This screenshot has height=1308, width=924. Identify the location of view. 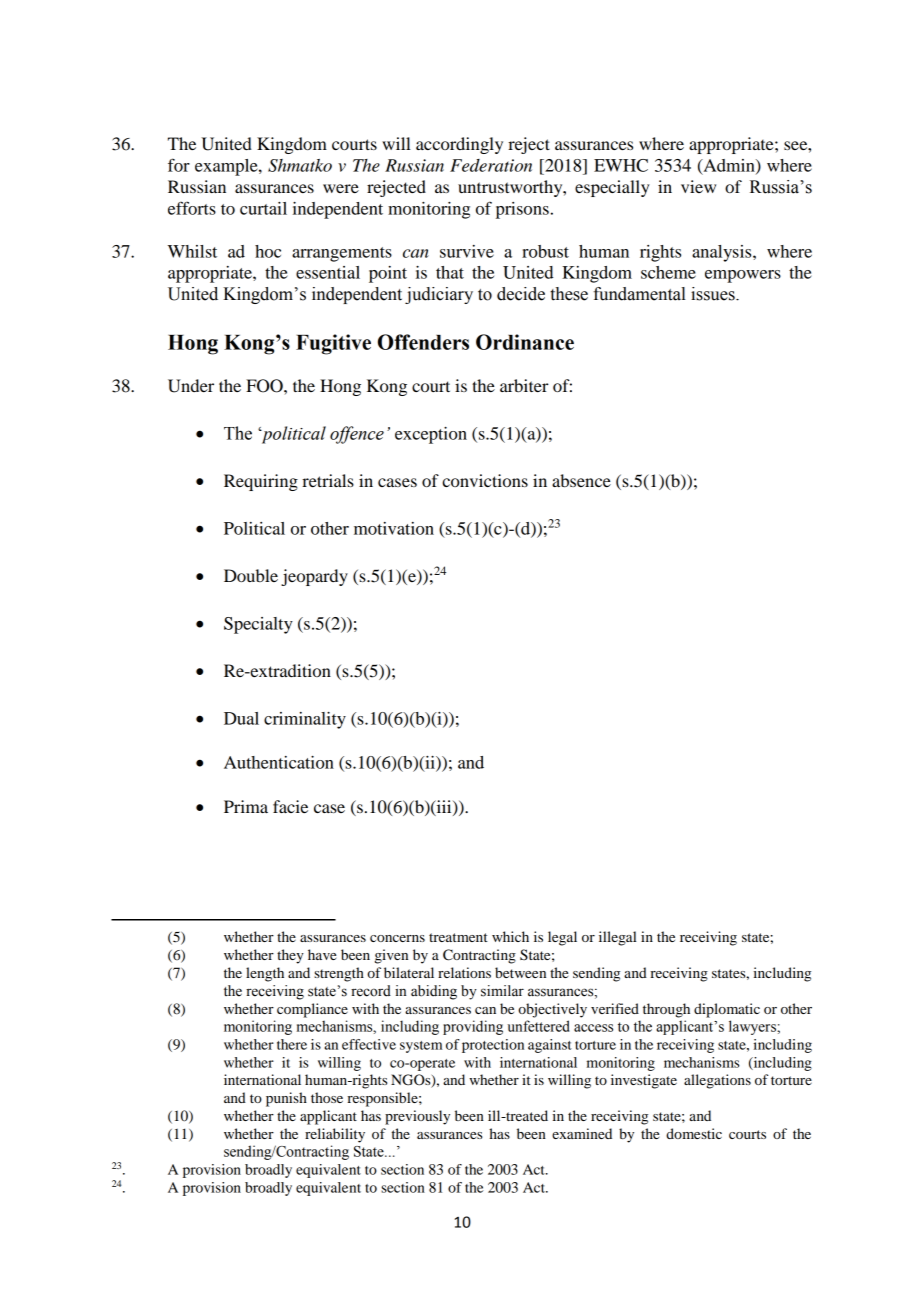
(698, 186).
